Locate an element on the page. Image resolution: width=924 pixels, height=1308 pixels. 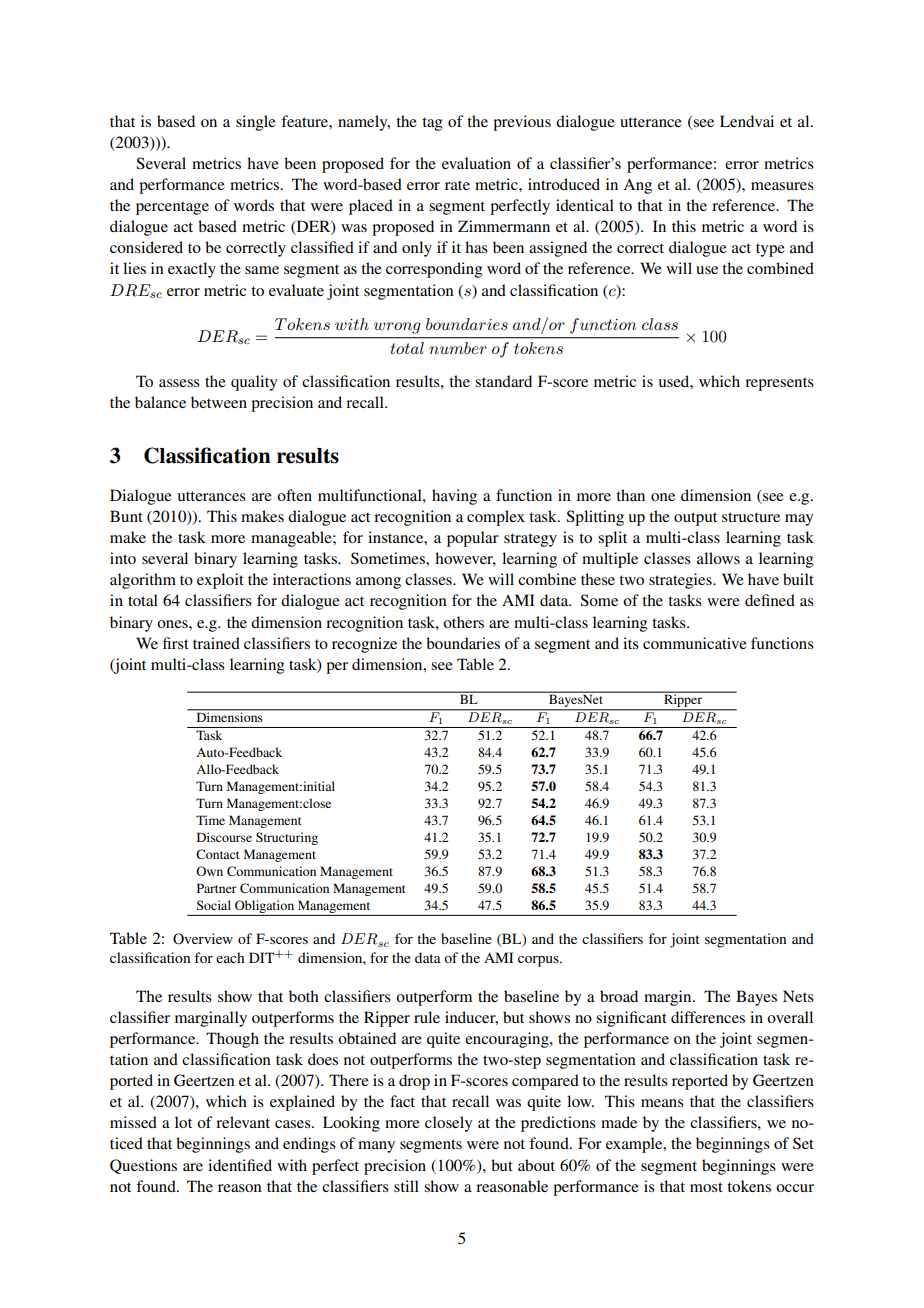
most is located at coordinates (706, 1187).
